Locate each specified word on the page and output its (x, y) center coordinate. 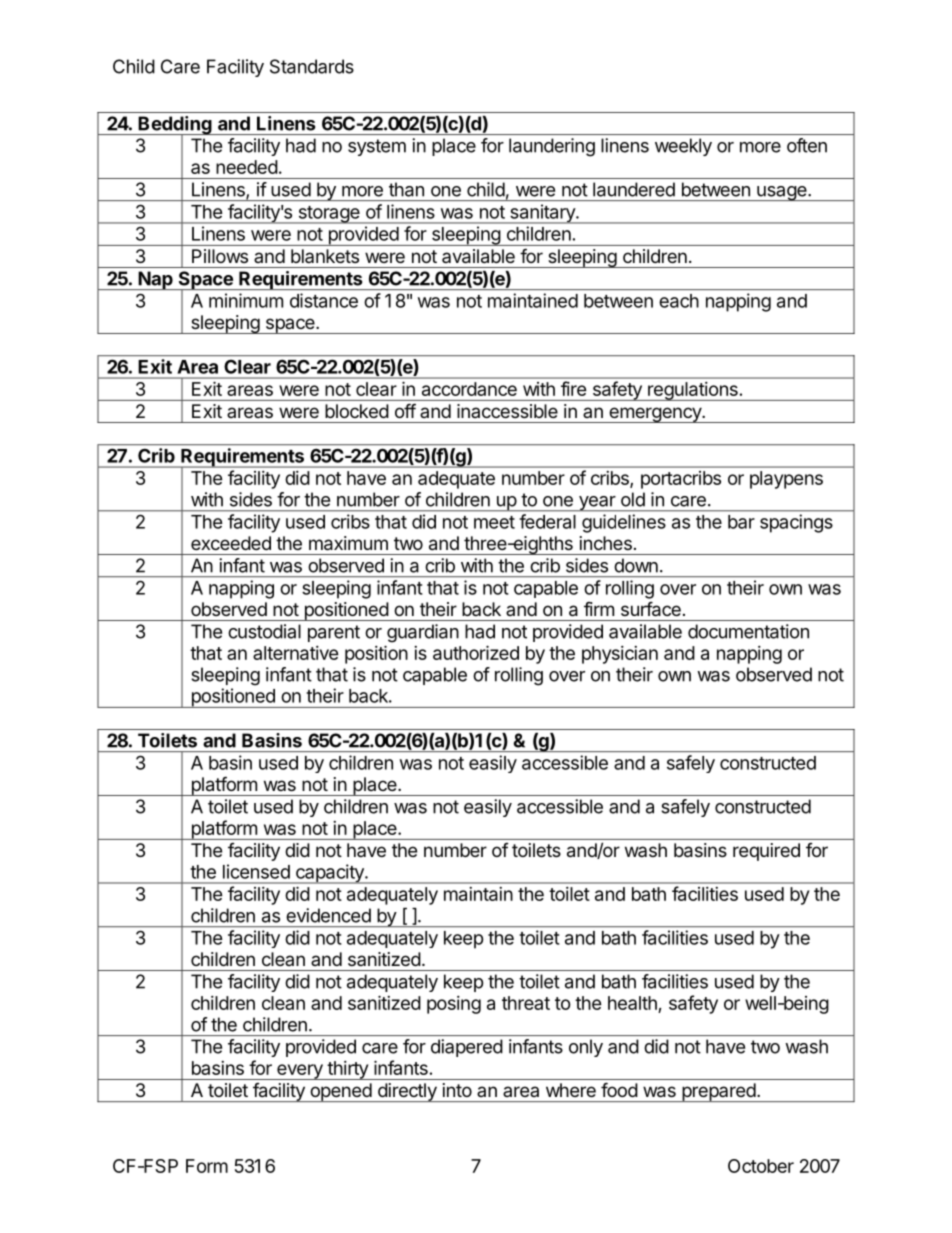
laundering (552, 147)
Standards (312, 66)
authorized (476, 652)
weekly (683, 147)
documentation (748, 631)
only (586, 1048)
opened (340, 1092)
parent (334, 633)
